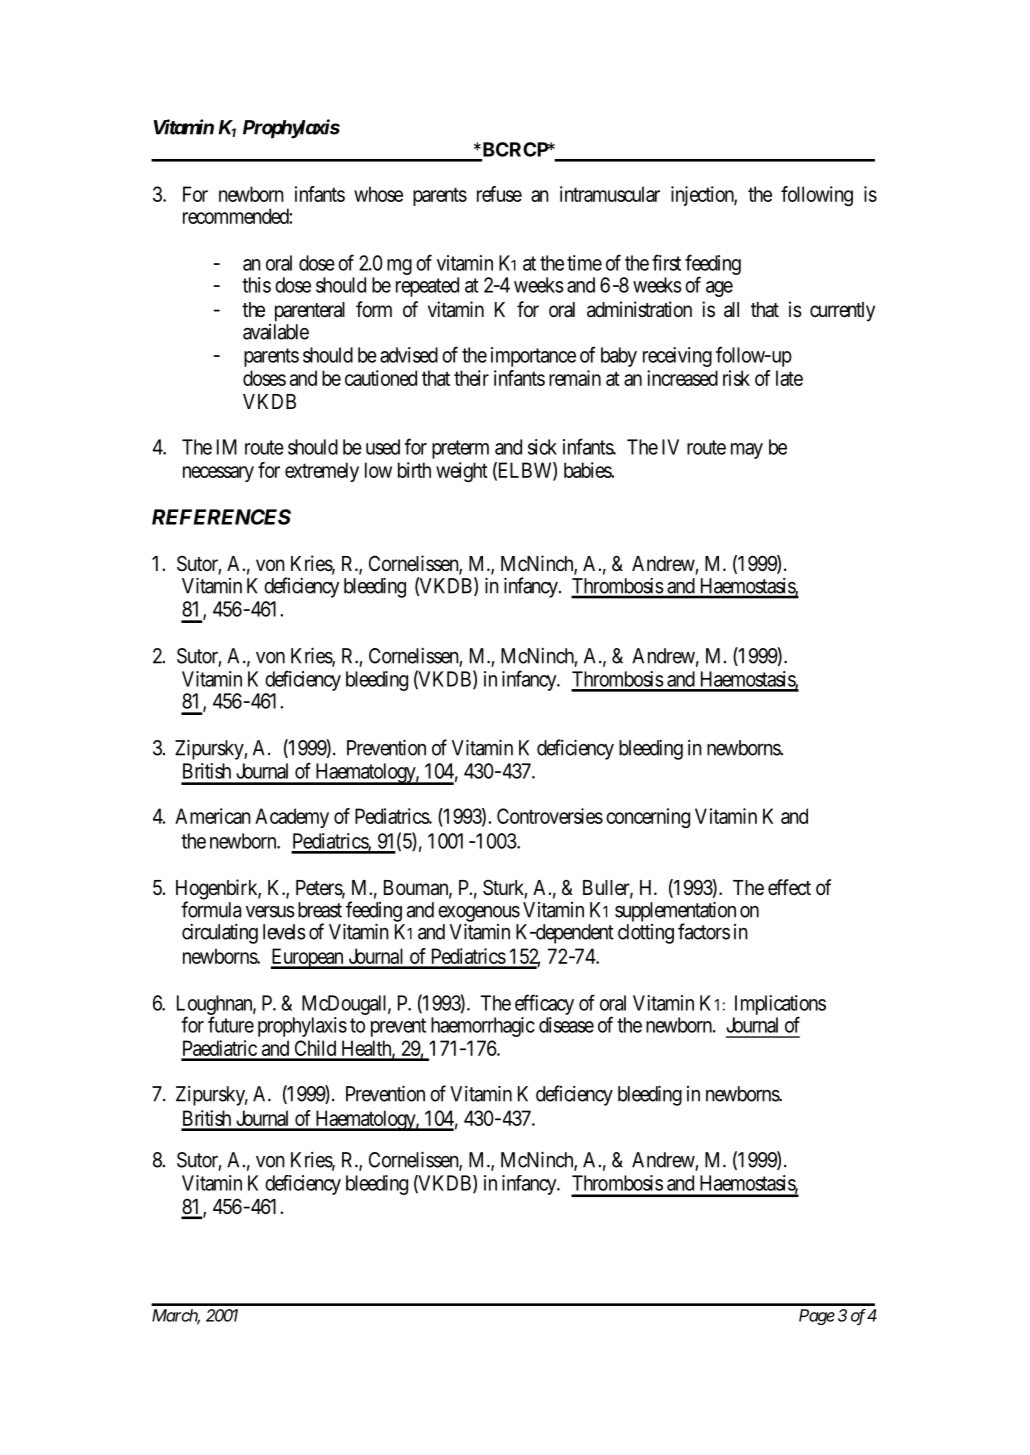 The image size is (1030, 1455). I want to click on concerning, so click(648, 818).
